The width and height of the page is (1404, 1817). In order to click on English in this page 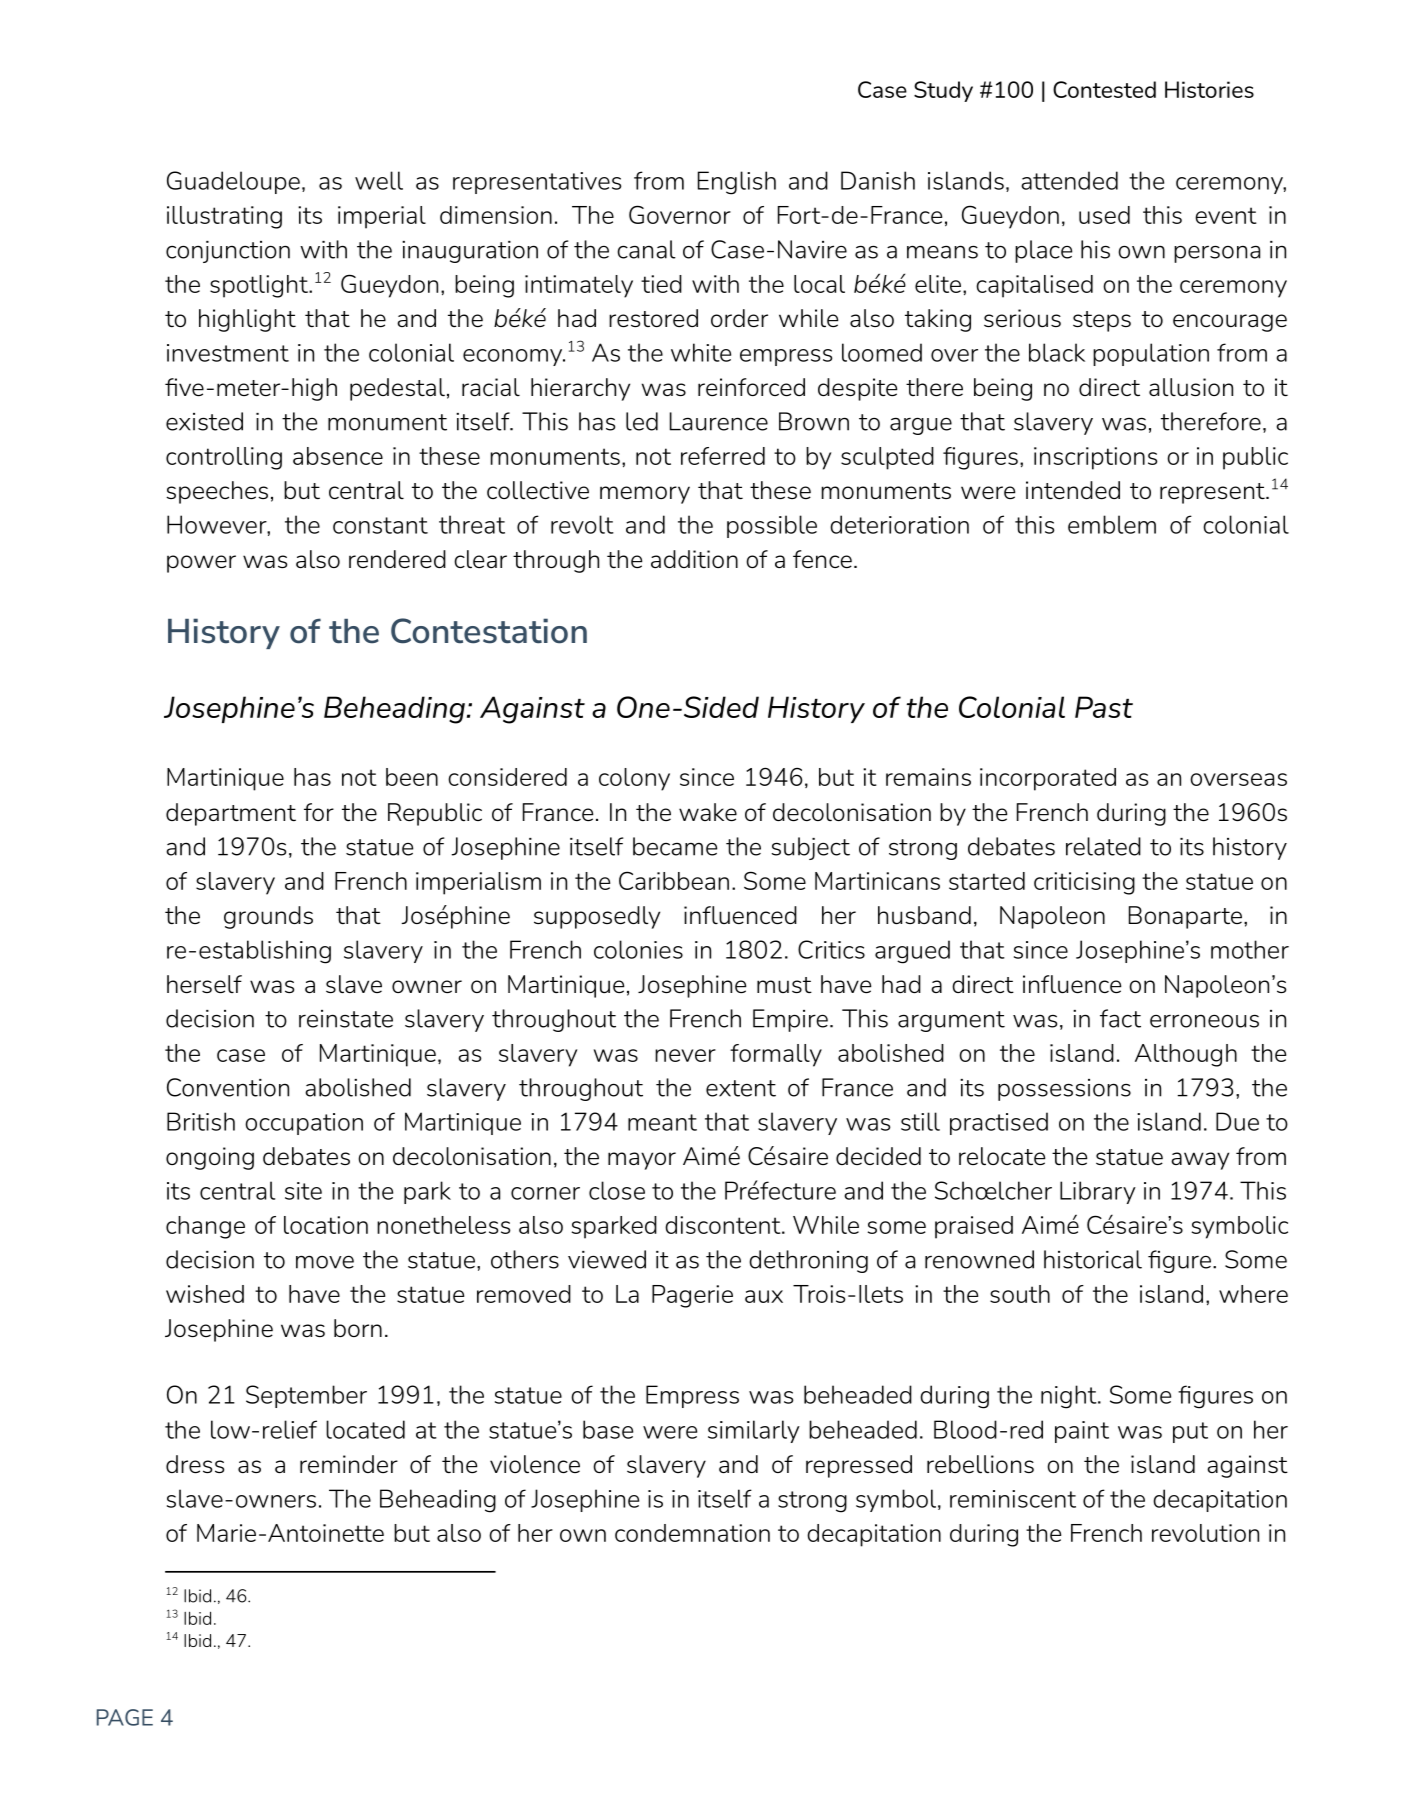, I will do `click(737, 183)`.
